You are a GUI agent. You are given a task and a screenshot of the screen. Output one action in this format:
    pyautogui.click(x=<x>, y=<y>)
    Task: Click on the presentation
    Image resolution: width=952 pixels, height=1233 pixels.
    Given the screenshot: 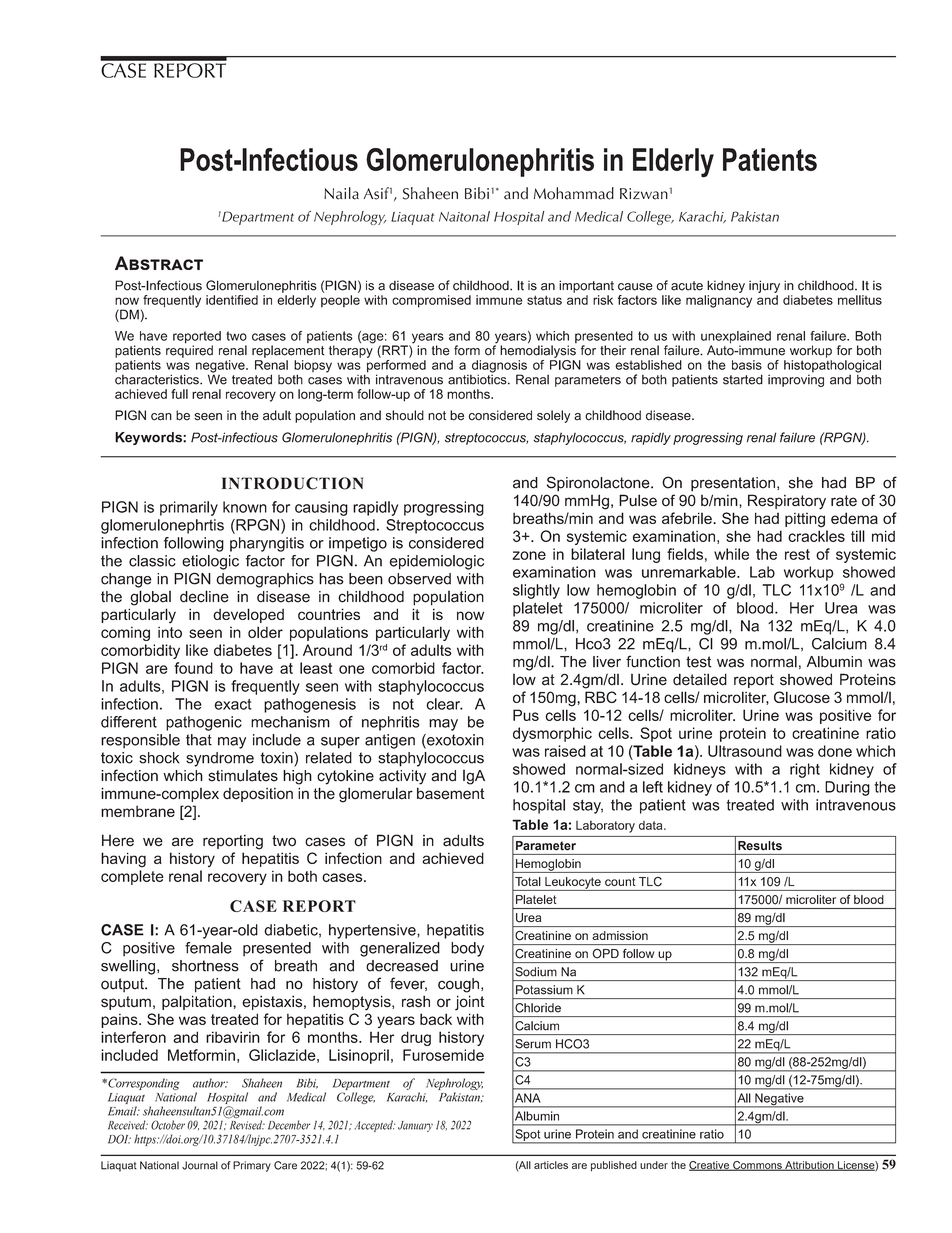 What is the action you would take?
    pyautogui.click(x=734, y=484)
